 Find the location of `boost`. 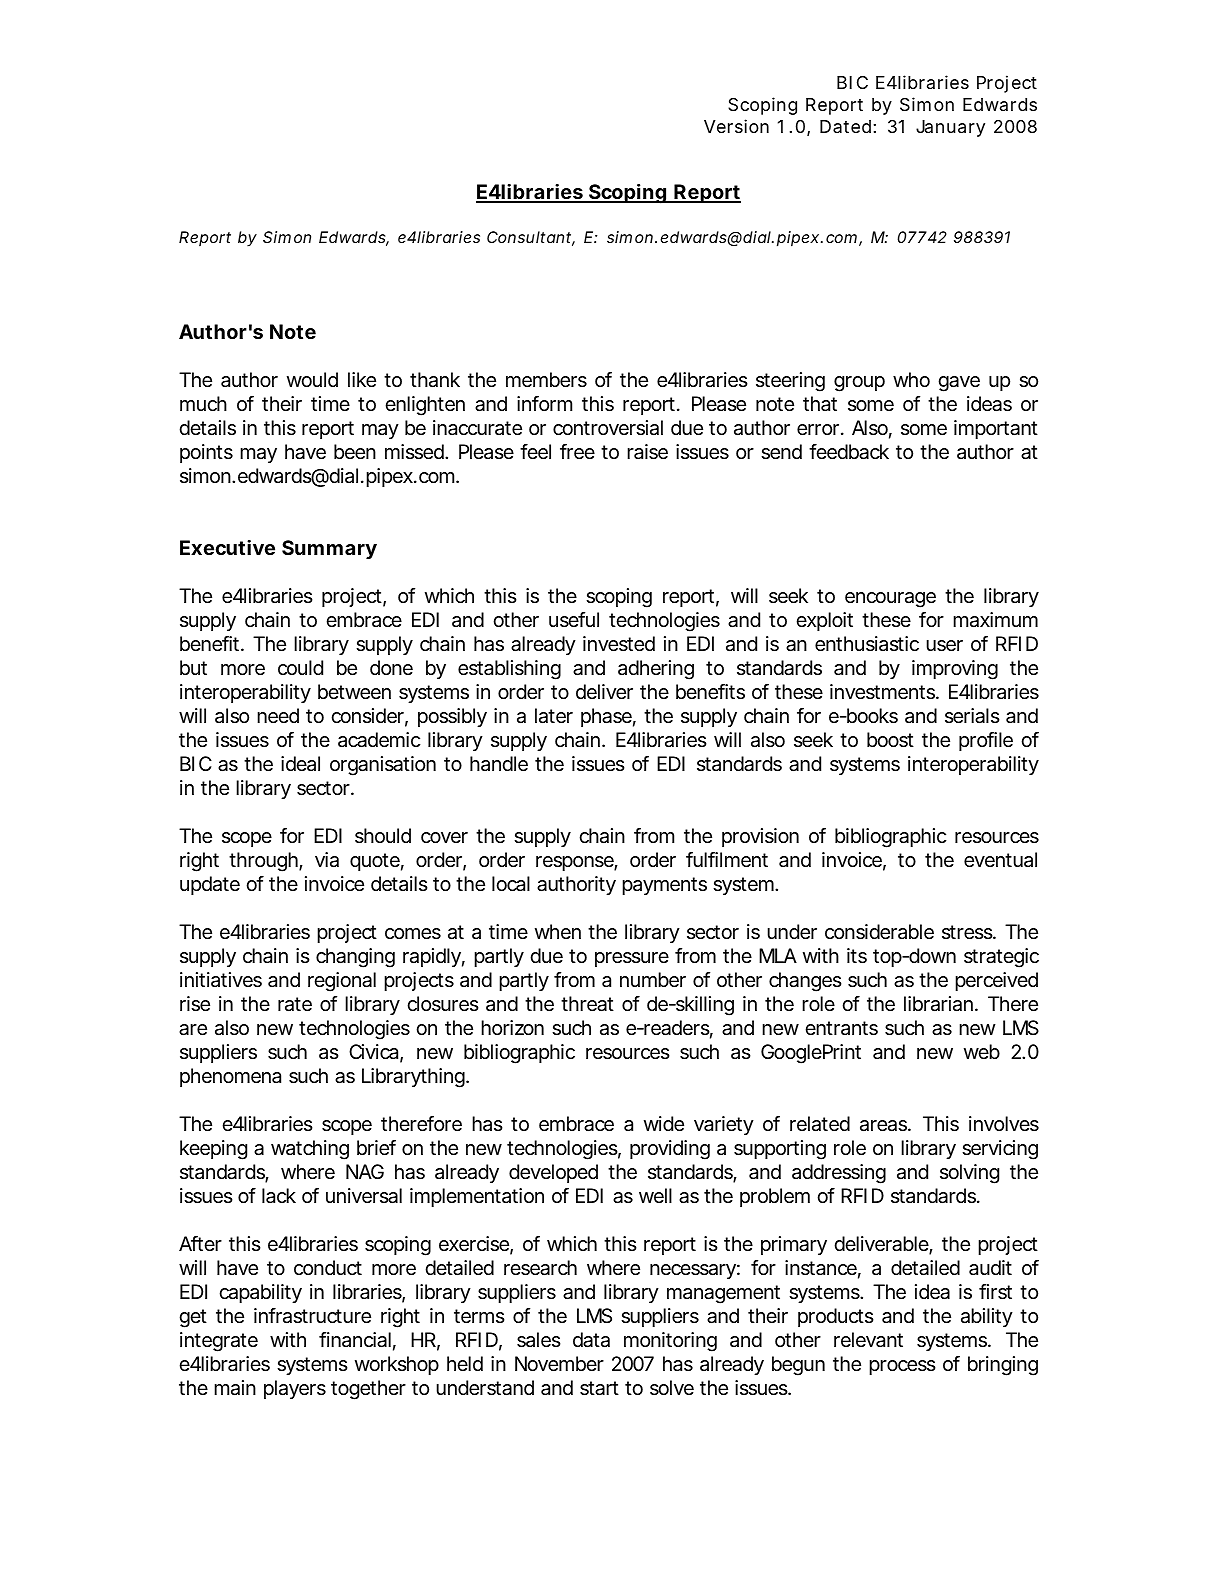

boost is located at coordinates (890, 740).
